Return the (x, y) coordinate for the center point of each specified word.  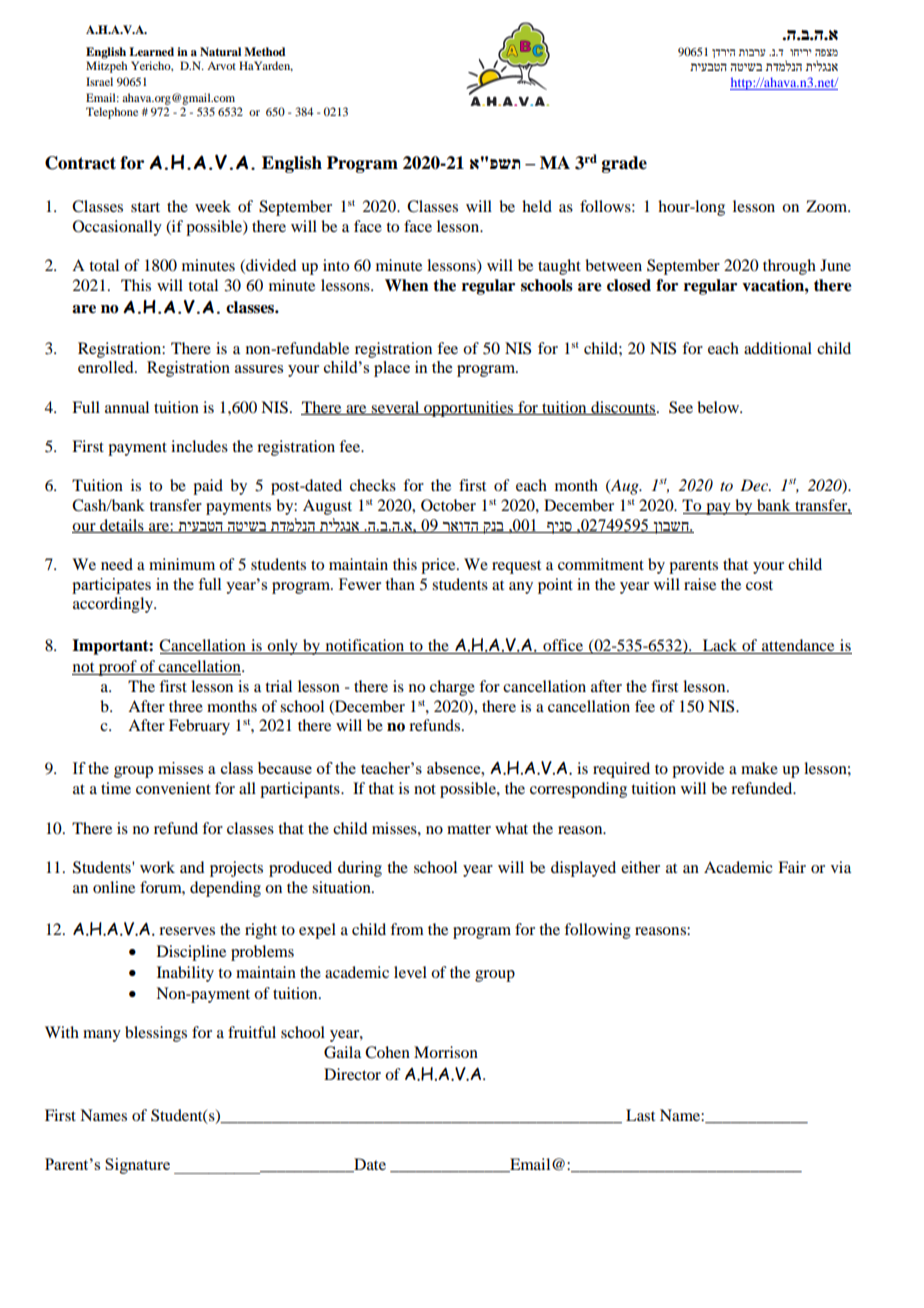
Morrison (446, 1052)
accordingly (114, 605)
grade (624, 164)
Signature (137, 1166)
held (537, 206)
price (439, 566)
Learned (151, 51)
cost (759, 585)
